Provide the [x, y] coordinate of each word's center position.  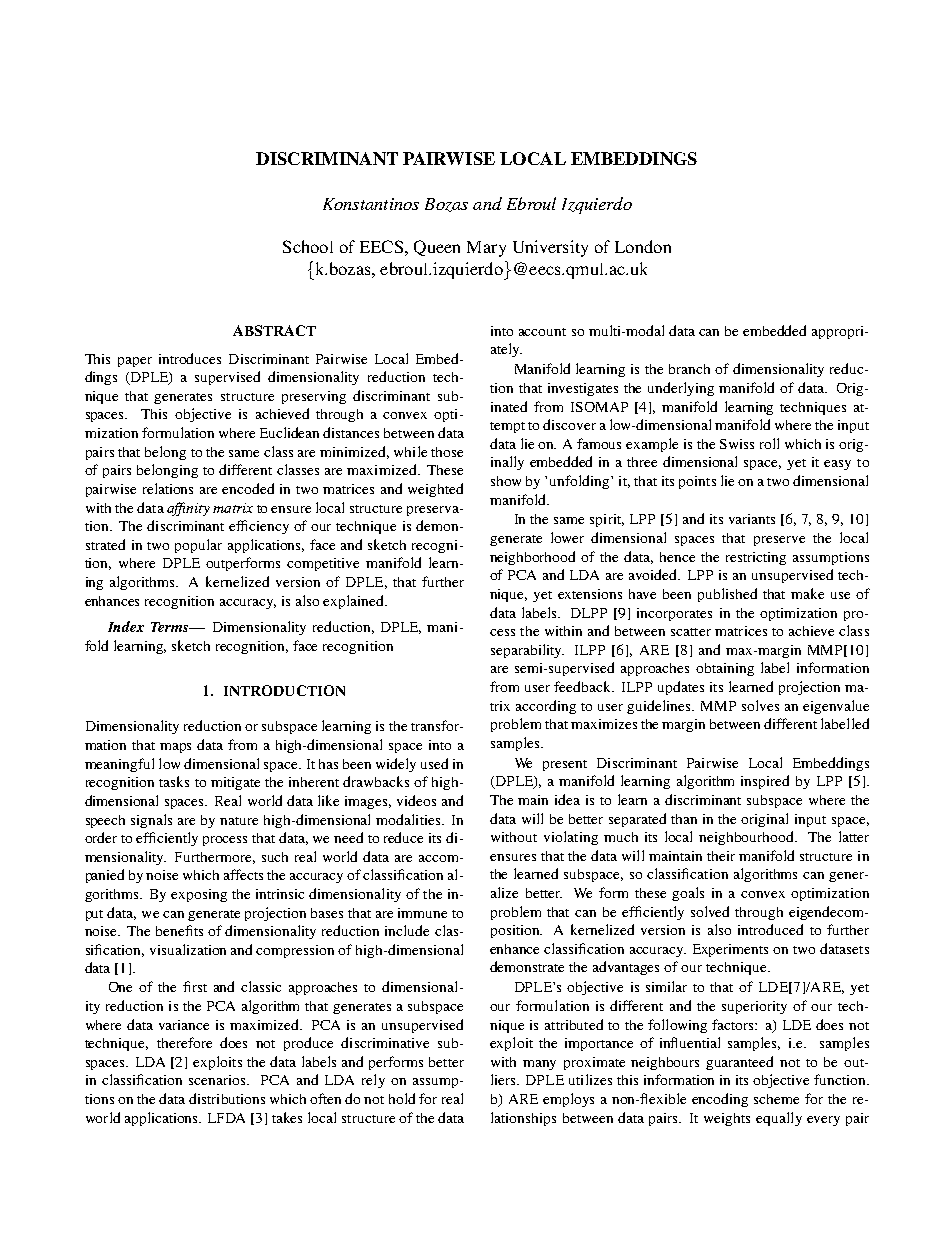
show [506, 481]
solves [760, 705]
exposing [199, 895]
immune [422, 913]
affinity [188, 509]
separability [527, 651]
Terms [171, 627]
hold [402, 1098]
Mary [486, 249]
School [308, 246]
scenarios [218, 1080]
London [643, 246]
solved [710, 911]
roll [769, 443]
